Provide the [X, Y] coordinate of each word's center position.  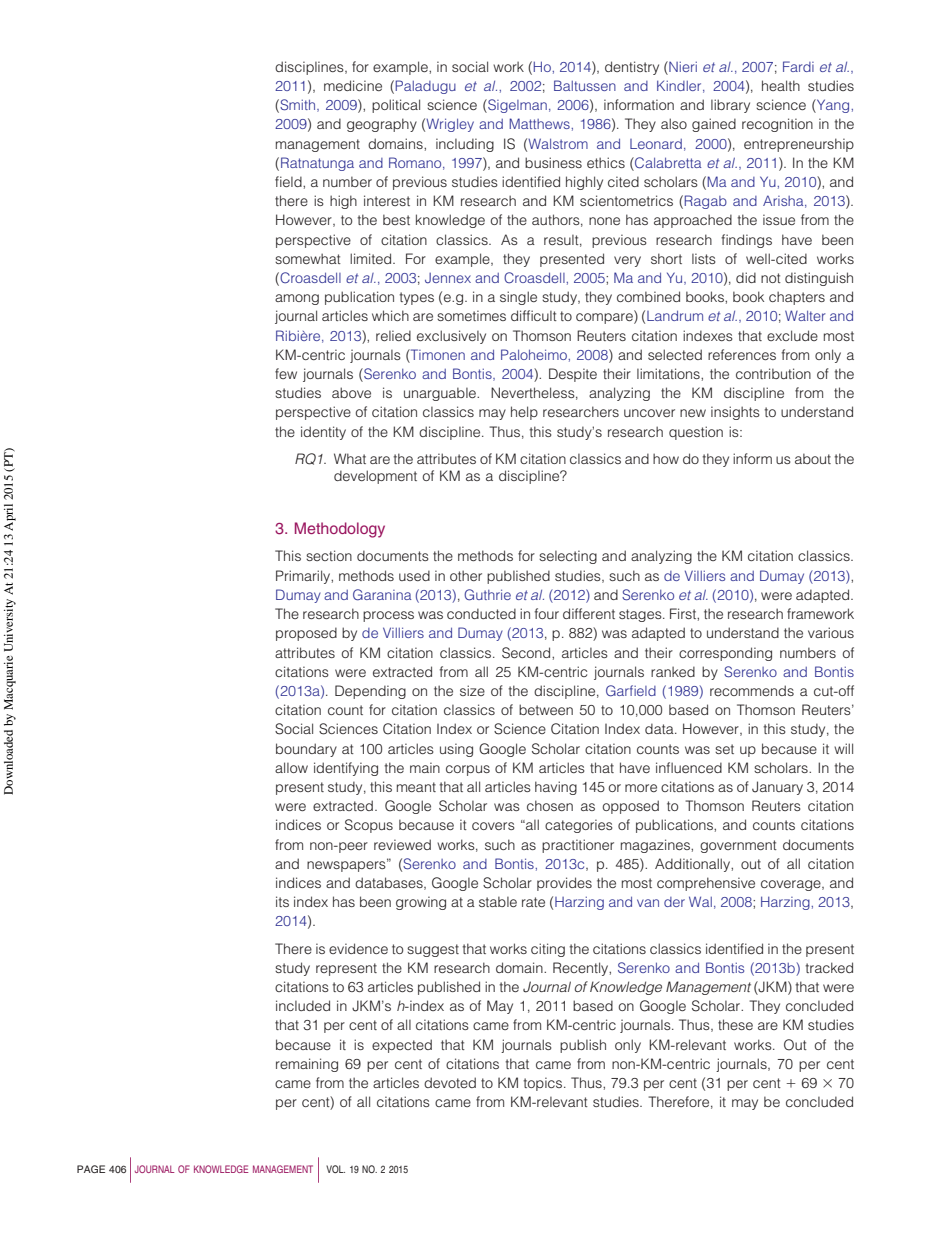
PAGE [91, 1169]
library [730, 106]
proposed [306, 634]
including [465, 145]
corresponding [725, 654]
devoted [450, 1082]
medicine [353, 85]
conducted [481, 613]
